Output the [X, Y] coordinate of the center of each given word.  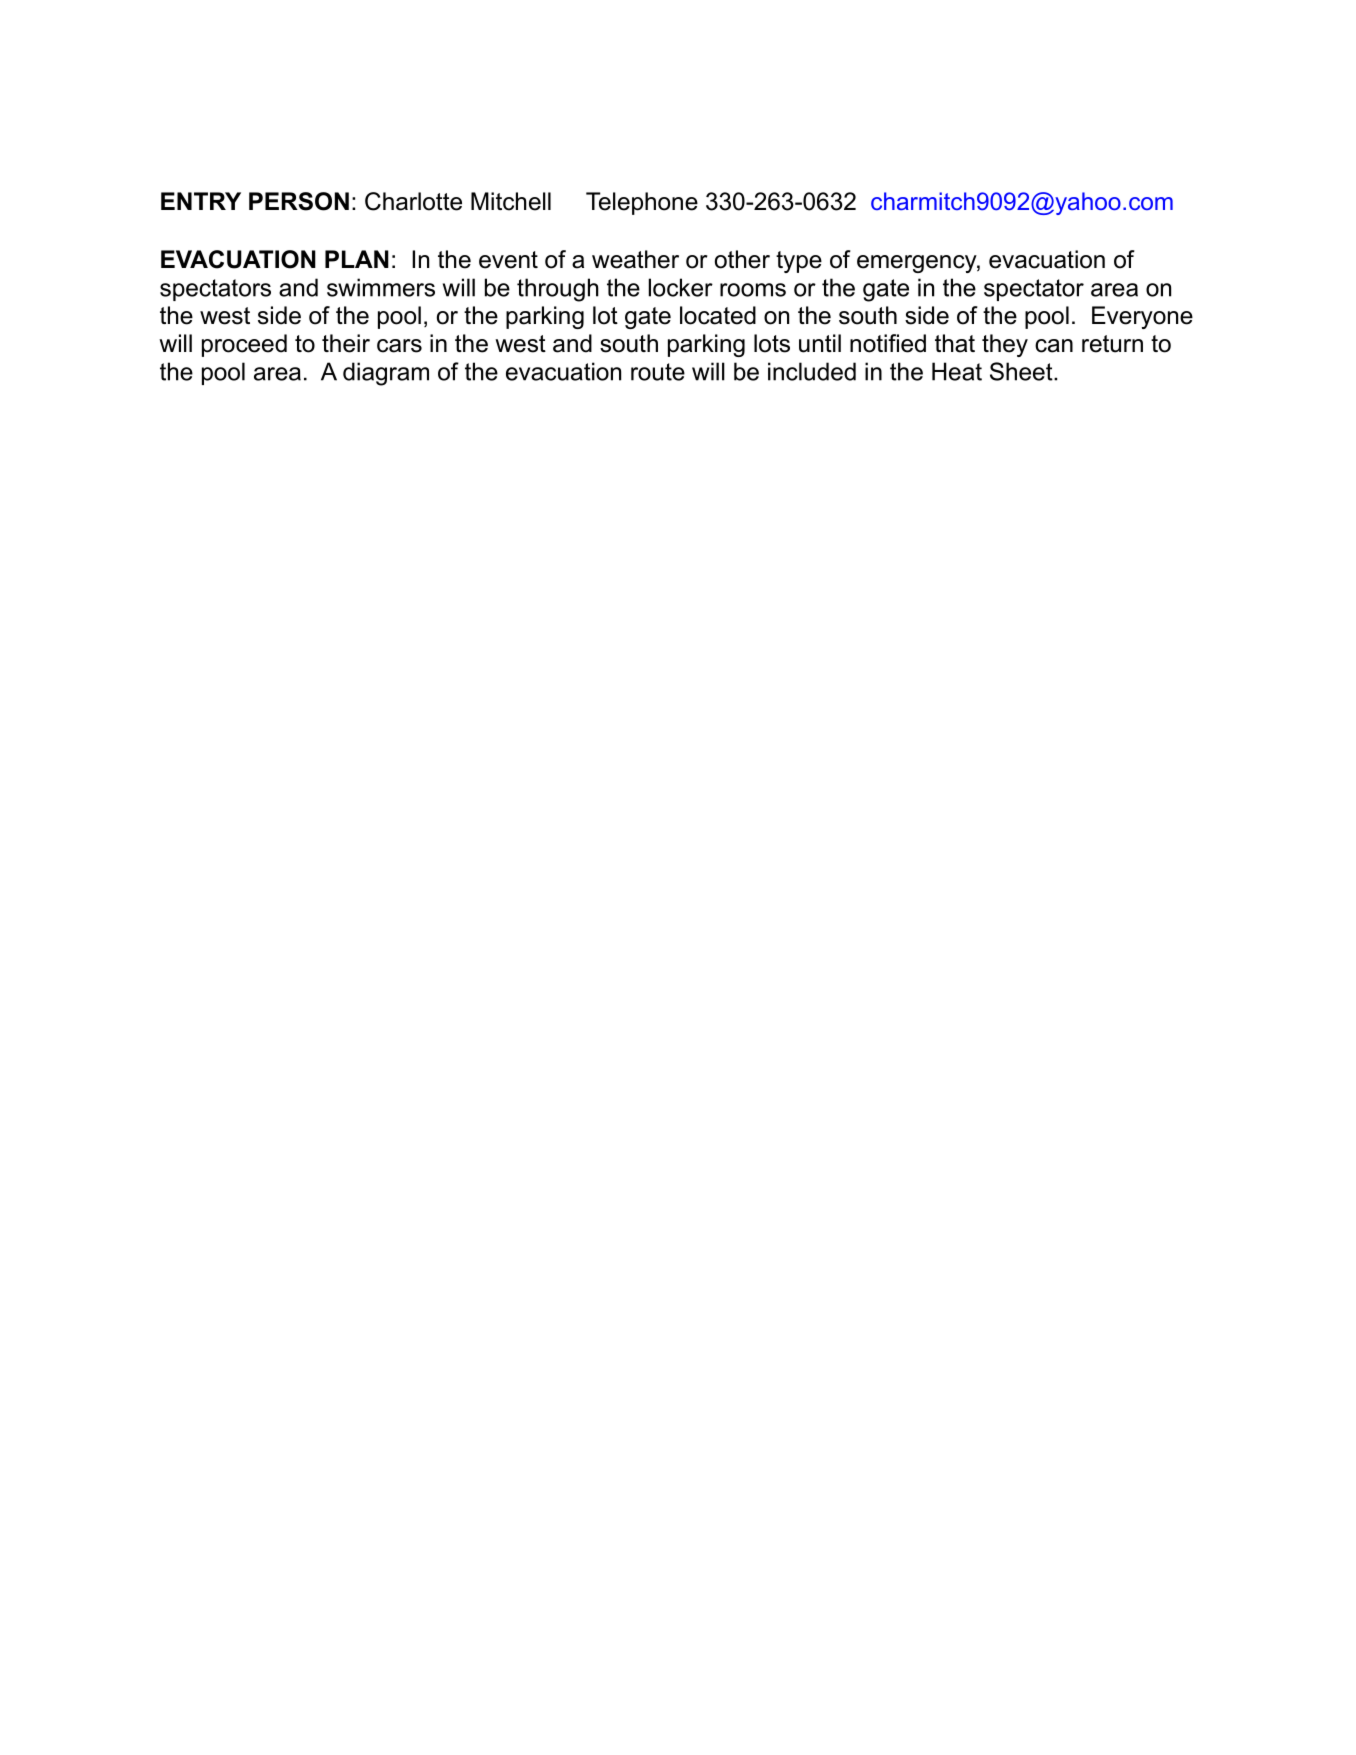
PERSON [299, 201]
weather [635, 259]
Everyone [1142, 317]
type [799, 262]
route [658, 372]
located [718, 315]
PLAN [357, 259]
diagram [386, 374]
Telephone [642, 203]
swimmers [381, 287]
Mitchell [511, 201]
